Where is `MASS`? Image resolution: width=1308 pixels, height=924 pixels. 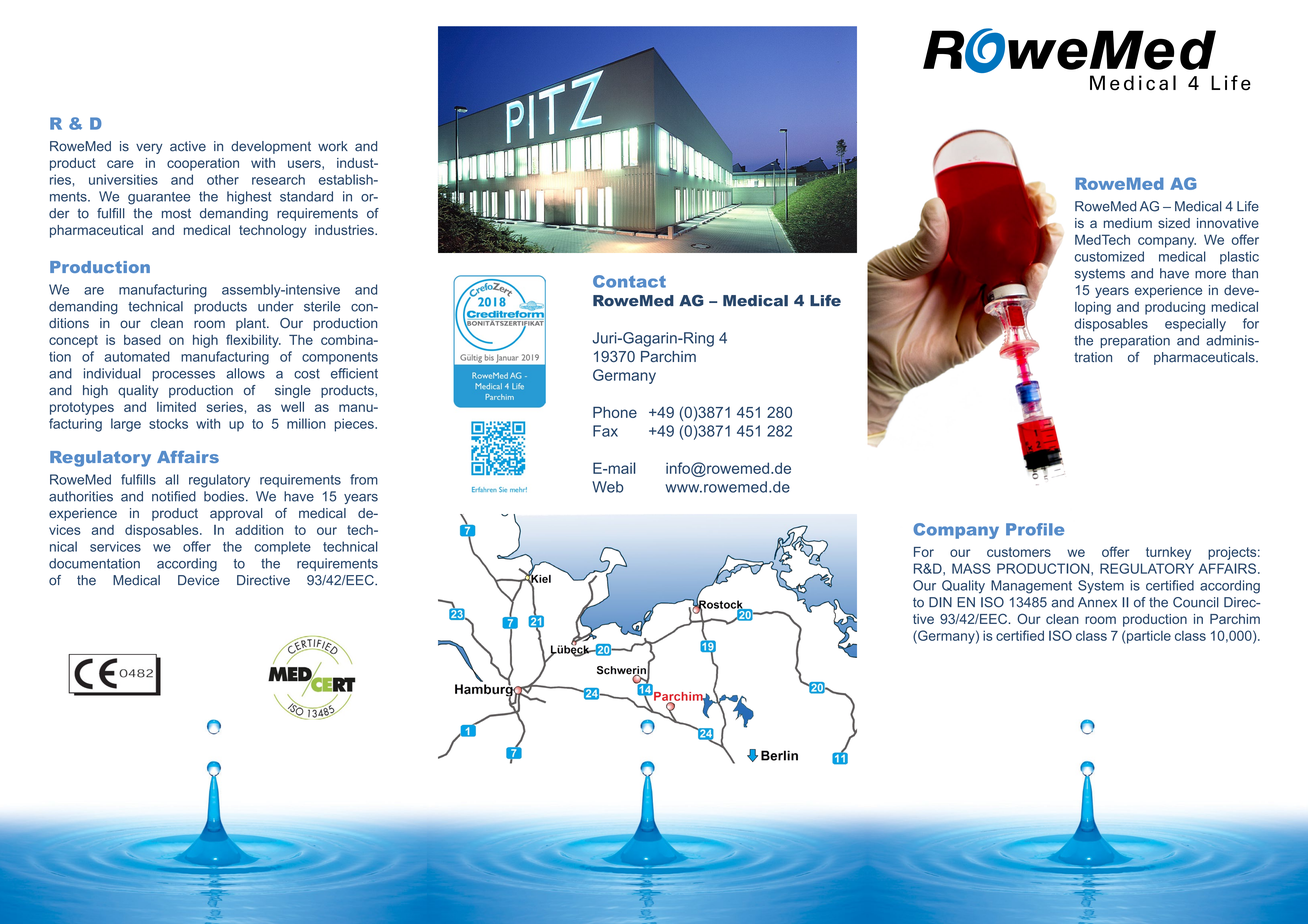 MASS is located at coordinates (971, 568).
